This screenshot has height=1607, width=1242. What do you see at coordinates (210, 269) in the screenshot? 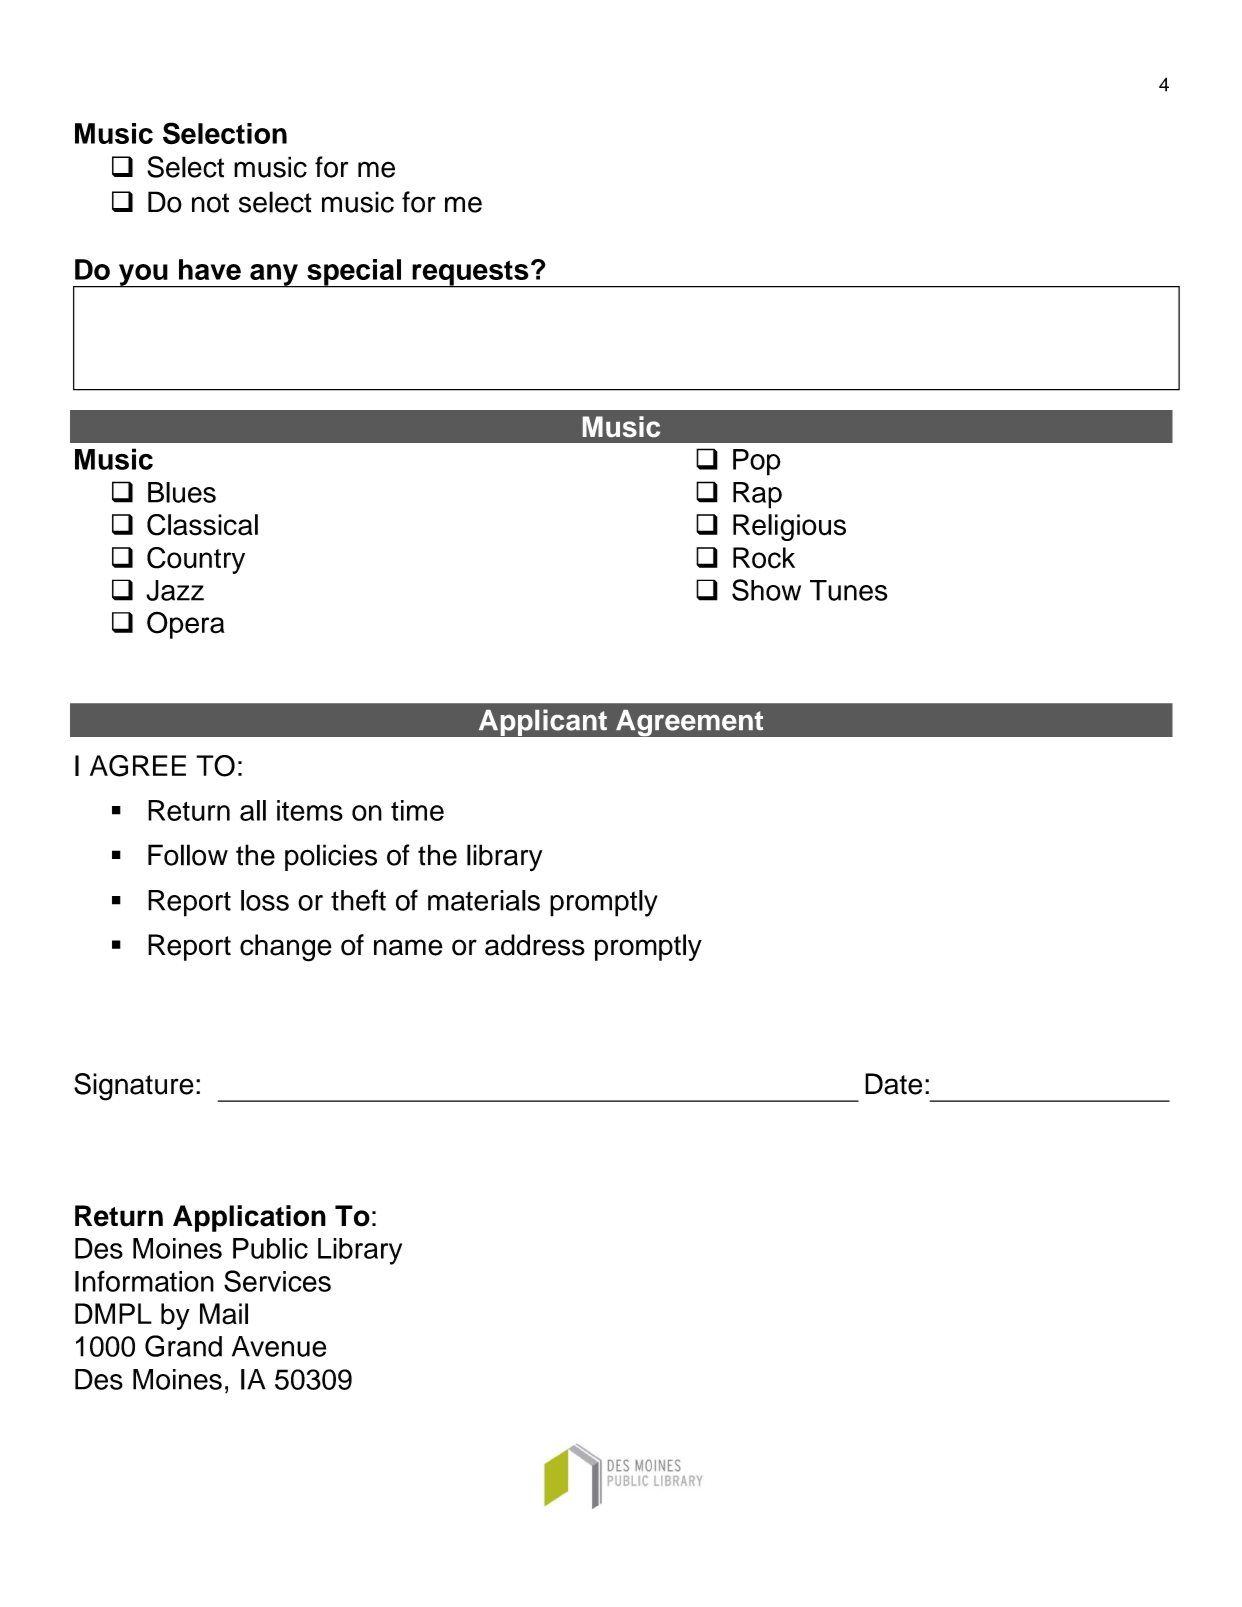
I see `have` at bounding box center [210, 269].
